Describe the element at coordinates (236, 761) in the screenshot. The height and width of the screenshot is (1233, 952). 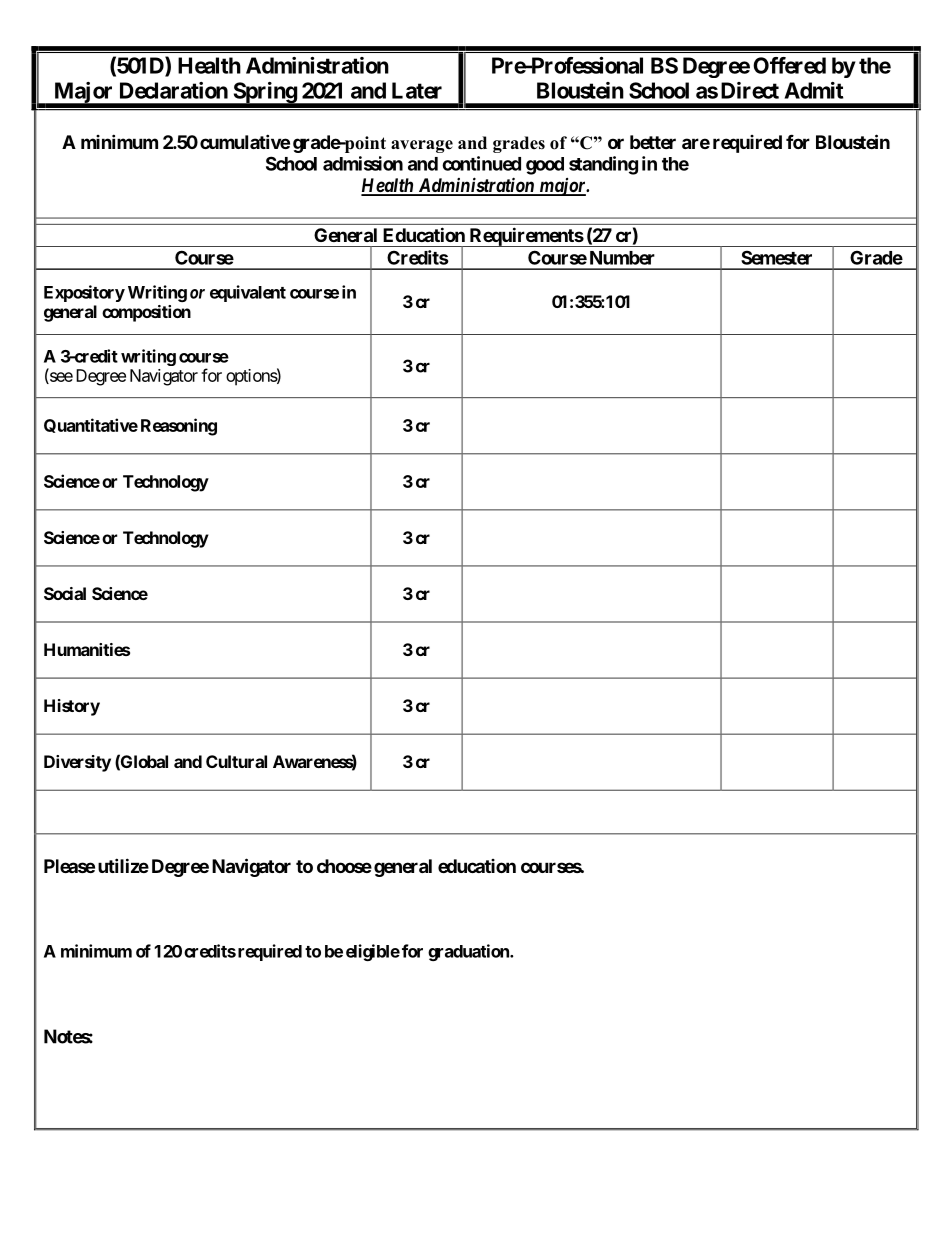
I see `Cultural` at that location.
